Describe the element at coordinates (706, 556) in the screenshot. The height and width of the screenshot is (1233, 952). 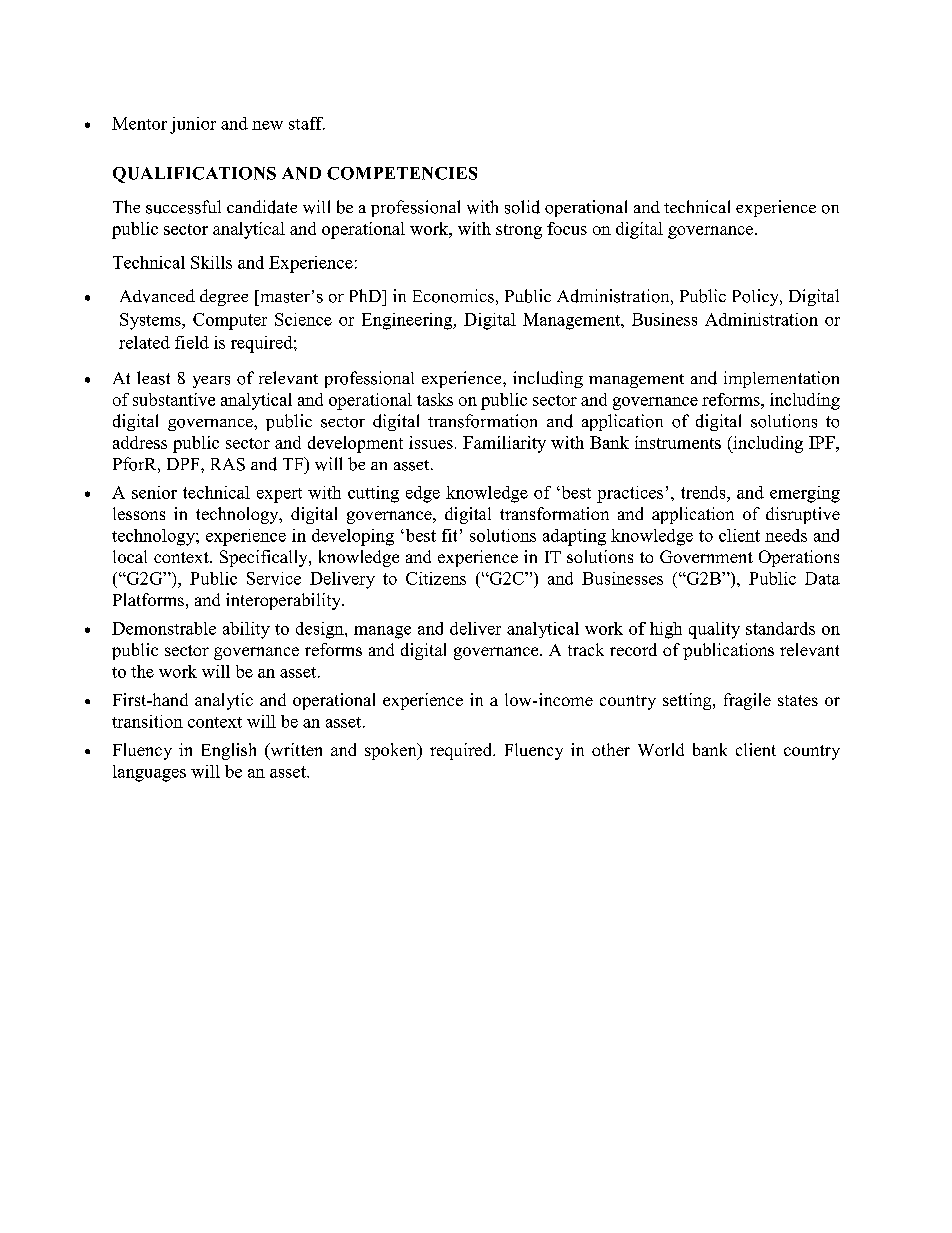
I see `Government` at that location.
